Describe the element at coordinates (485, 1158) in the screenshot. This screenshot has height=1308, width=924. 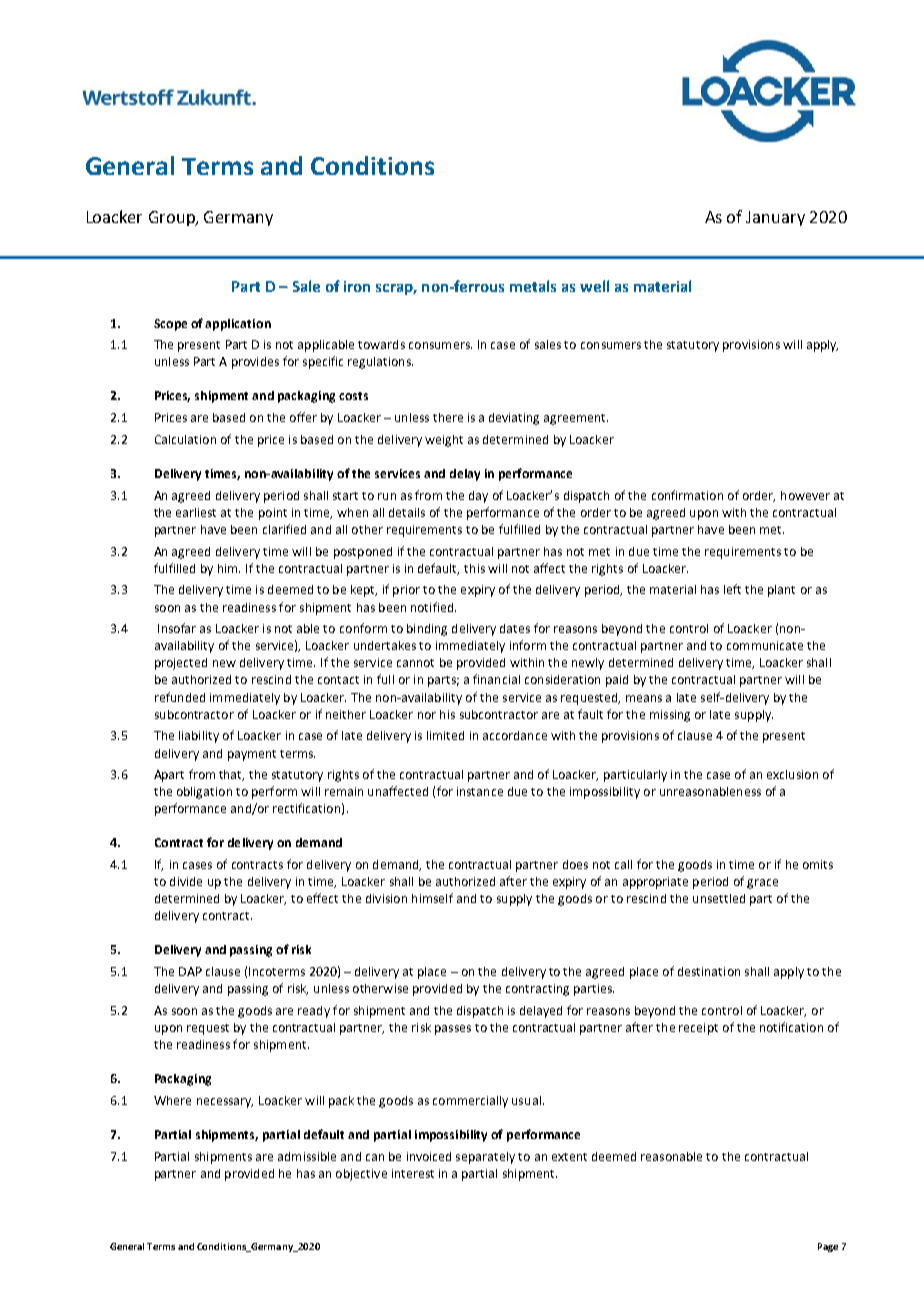
I see `separately` at that location.
